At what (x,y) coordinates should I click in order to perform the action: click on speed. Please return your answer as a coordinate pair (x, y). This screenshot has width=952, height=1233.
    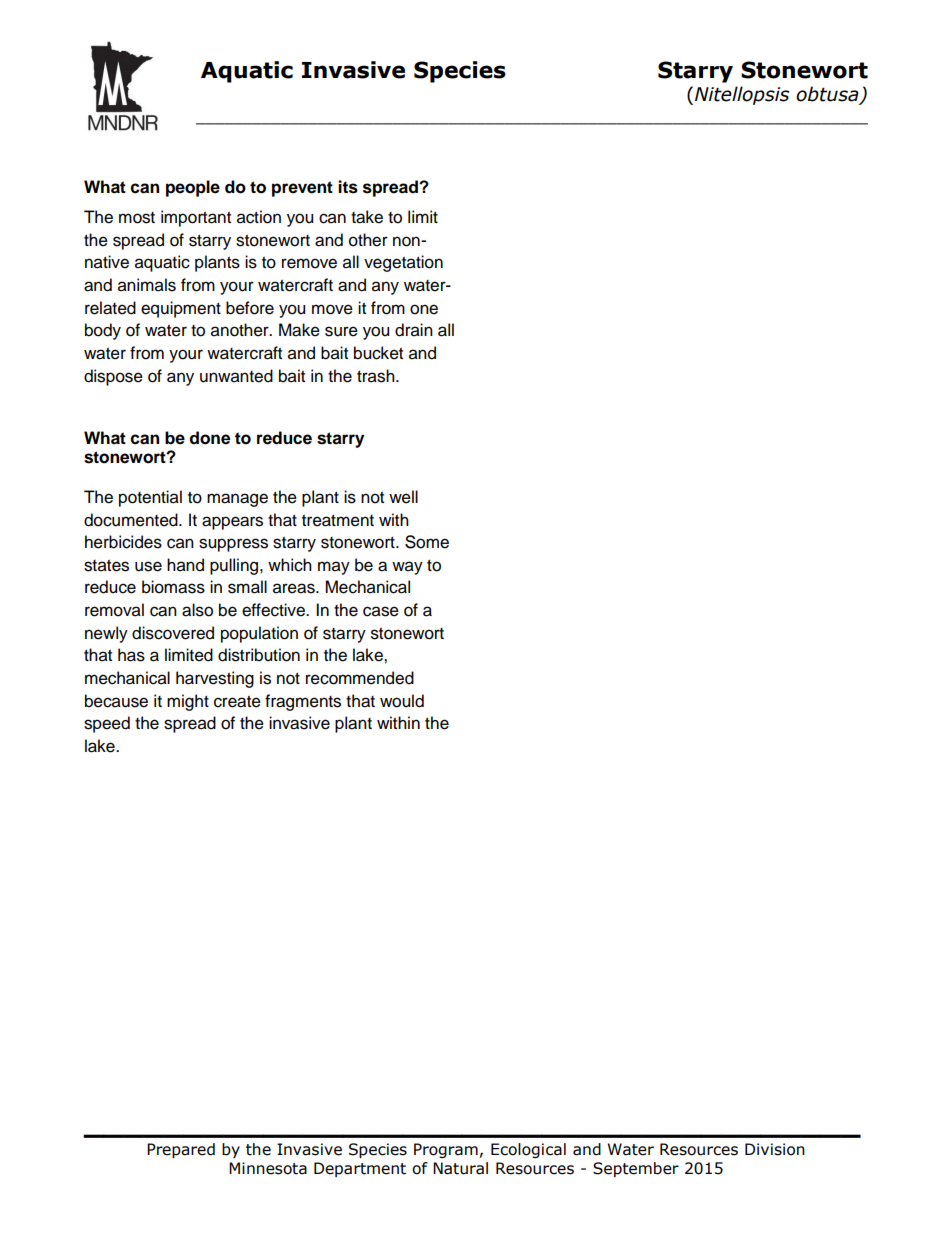
    Looking at the image, I should click on (107, 724).
